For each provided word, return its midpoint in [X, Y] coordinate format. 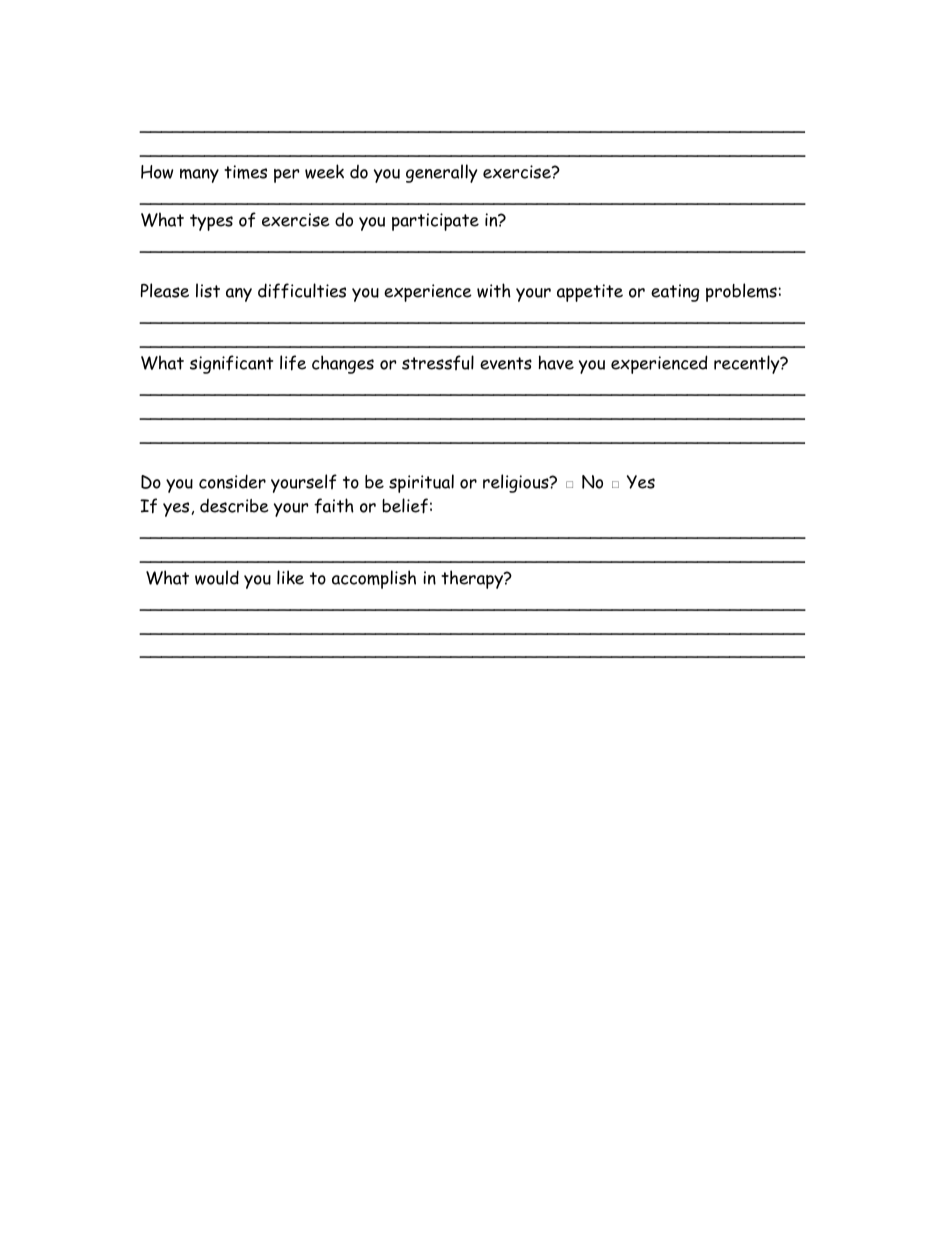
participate [435, 222]
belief [405, 506]
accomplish [374, 579]
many [199, 176]
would [217, 577]
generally [442, 173]
